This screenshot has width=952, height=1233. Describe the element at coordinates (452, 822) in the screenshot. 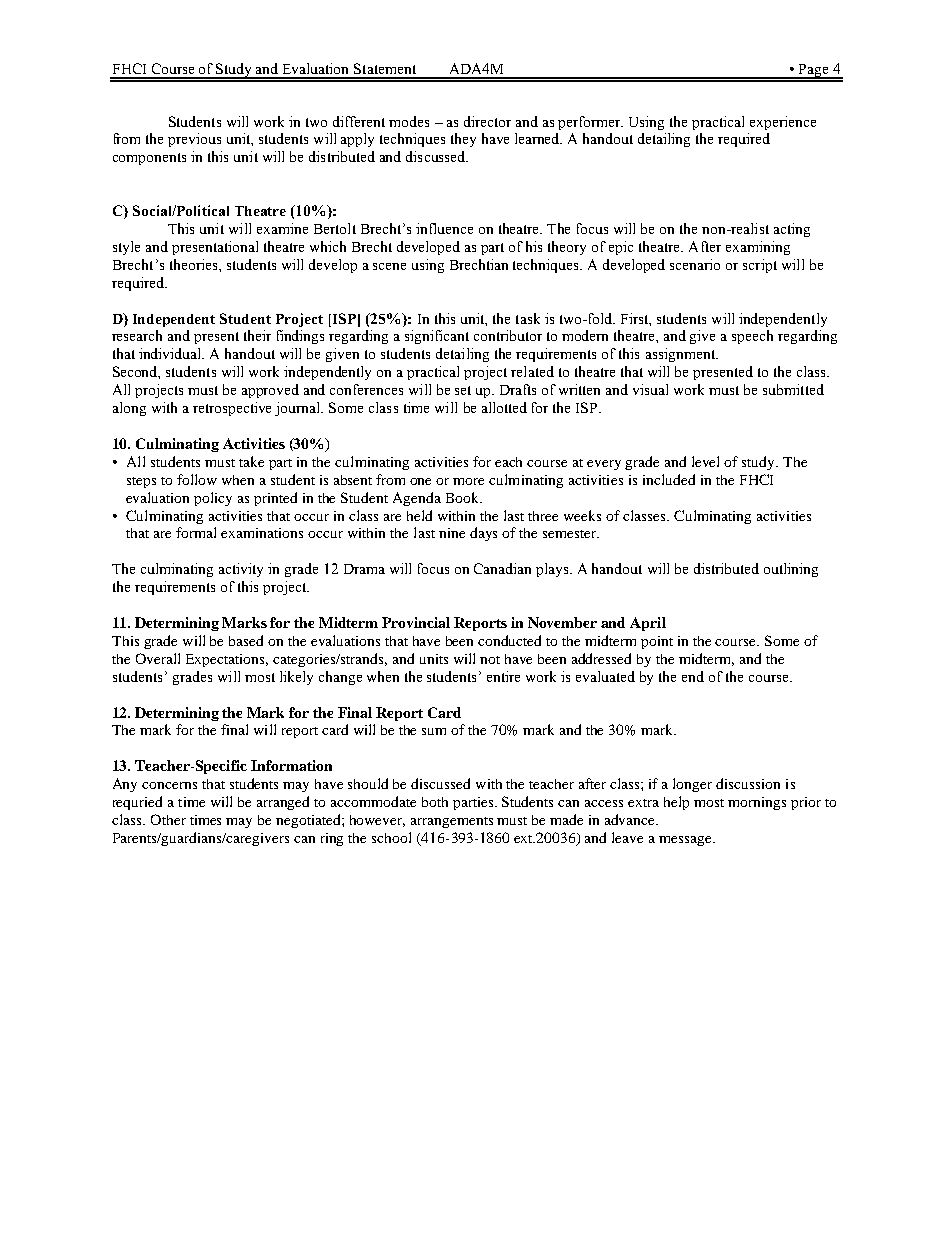

I see `arrangements` at that location.
